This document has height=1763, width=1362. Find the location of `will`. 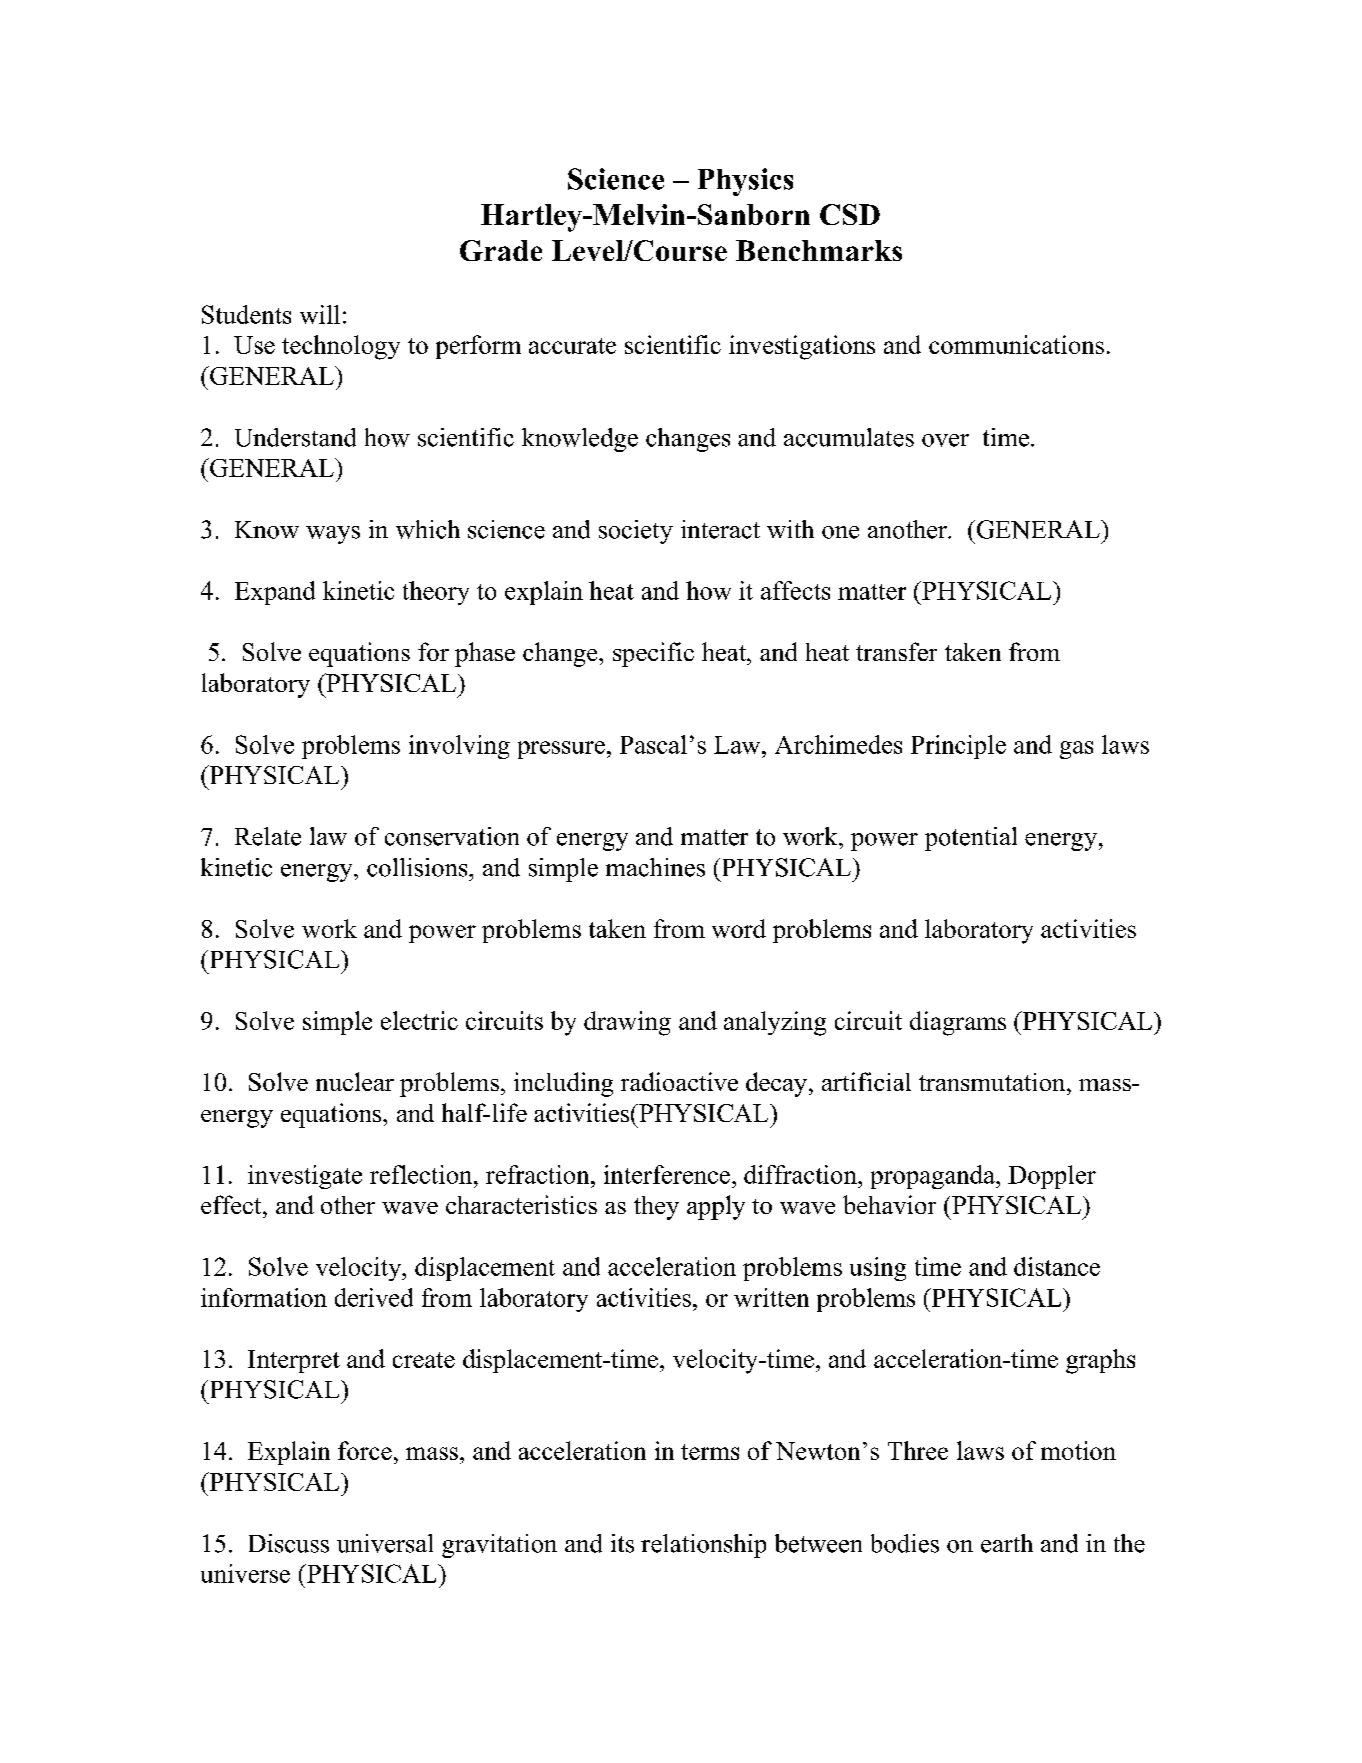

will is located at coordinates (320, 314).
